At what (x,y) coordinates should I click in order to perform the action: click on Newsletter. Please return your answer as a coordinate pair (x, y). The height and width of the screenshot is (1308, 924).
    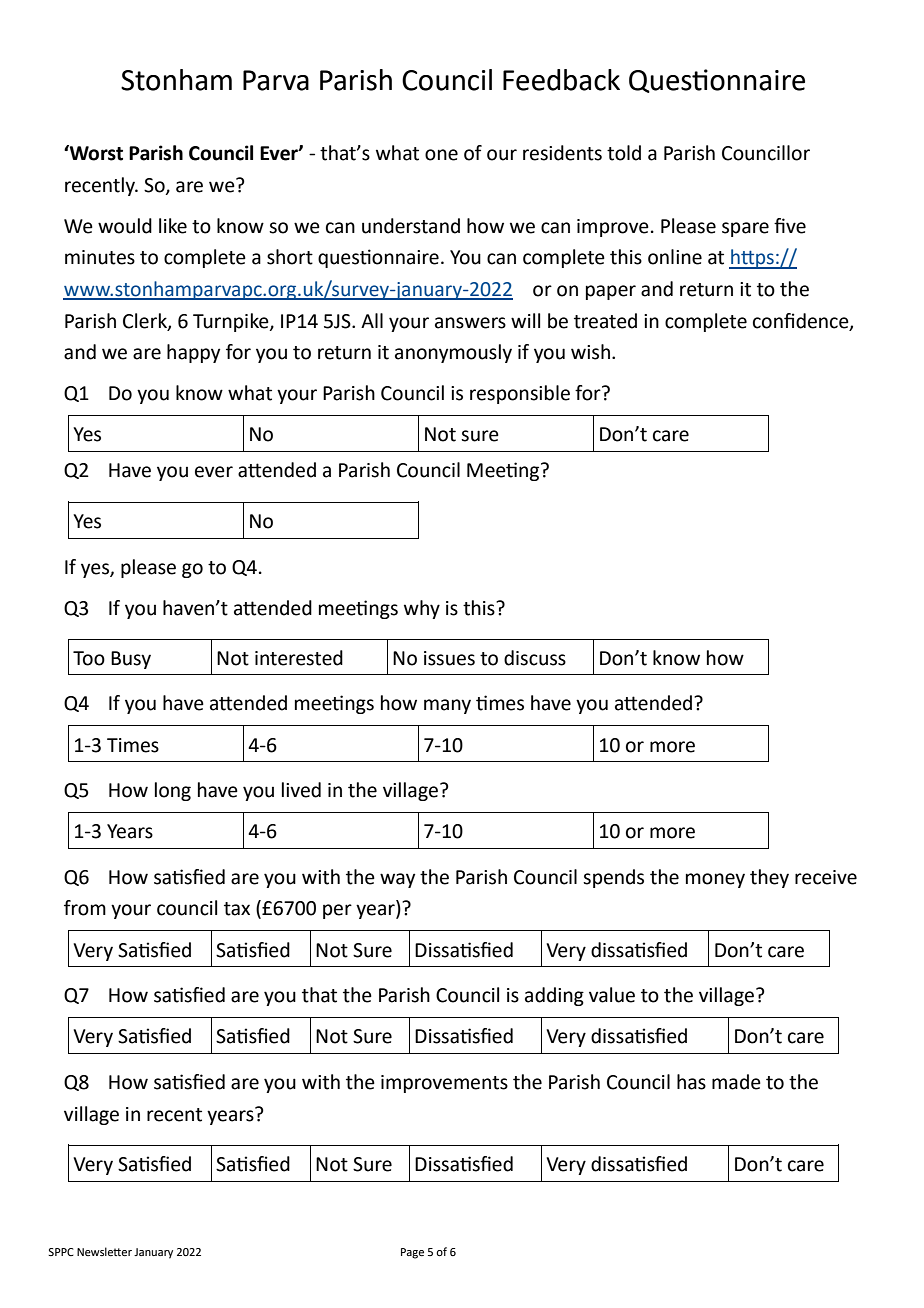
    Looking at the image, I should click on (104, 1251).
